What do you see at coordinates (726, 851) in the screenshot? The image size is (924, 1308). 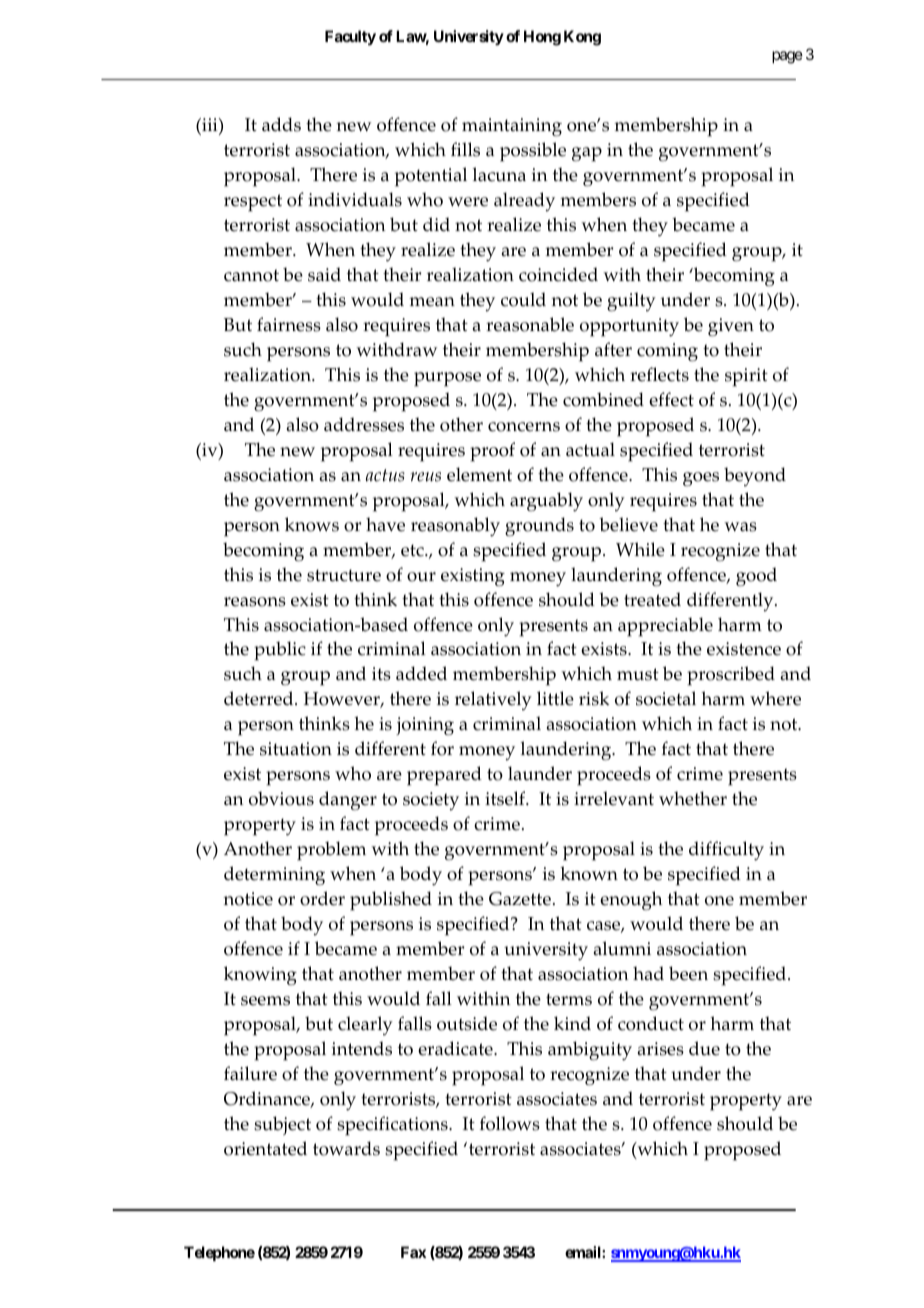 I see `difficulty` at bounding box center [726, 851].
